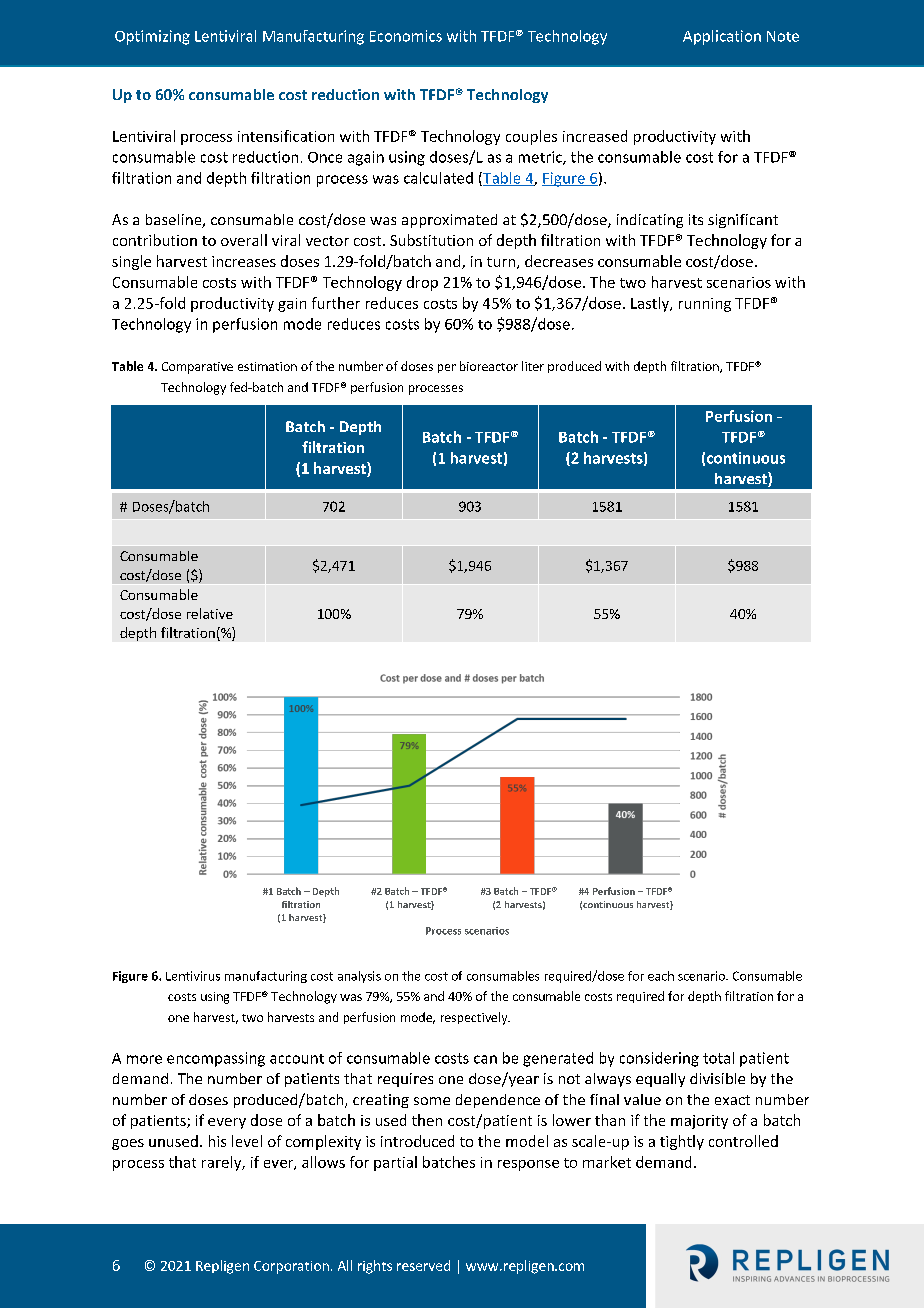  What do you see at coordinates (210, 613) in the screenshot?
I see `relative` at bounding box center [210, 613].
